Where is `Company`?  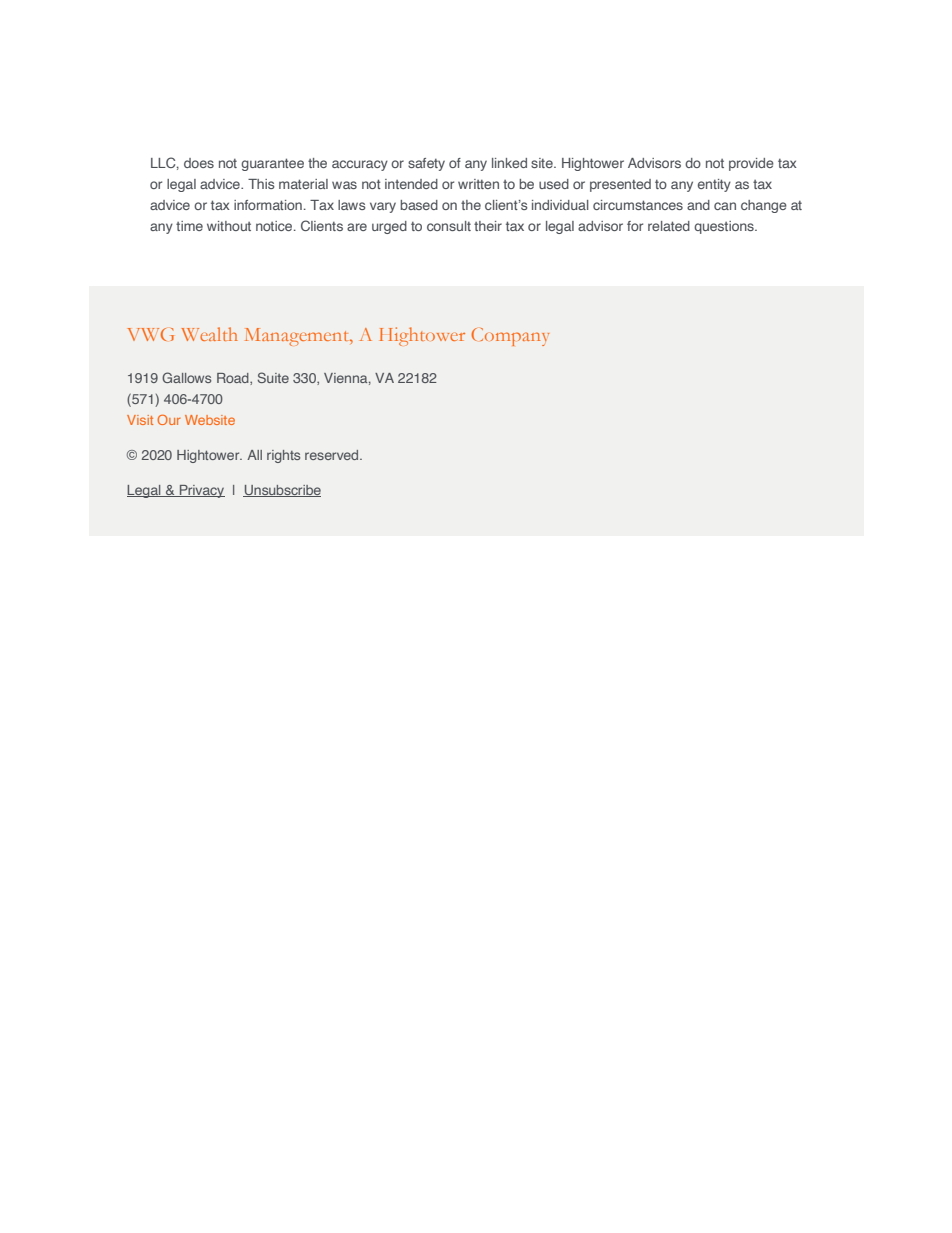 Company is located at coordinates (510, 337).
